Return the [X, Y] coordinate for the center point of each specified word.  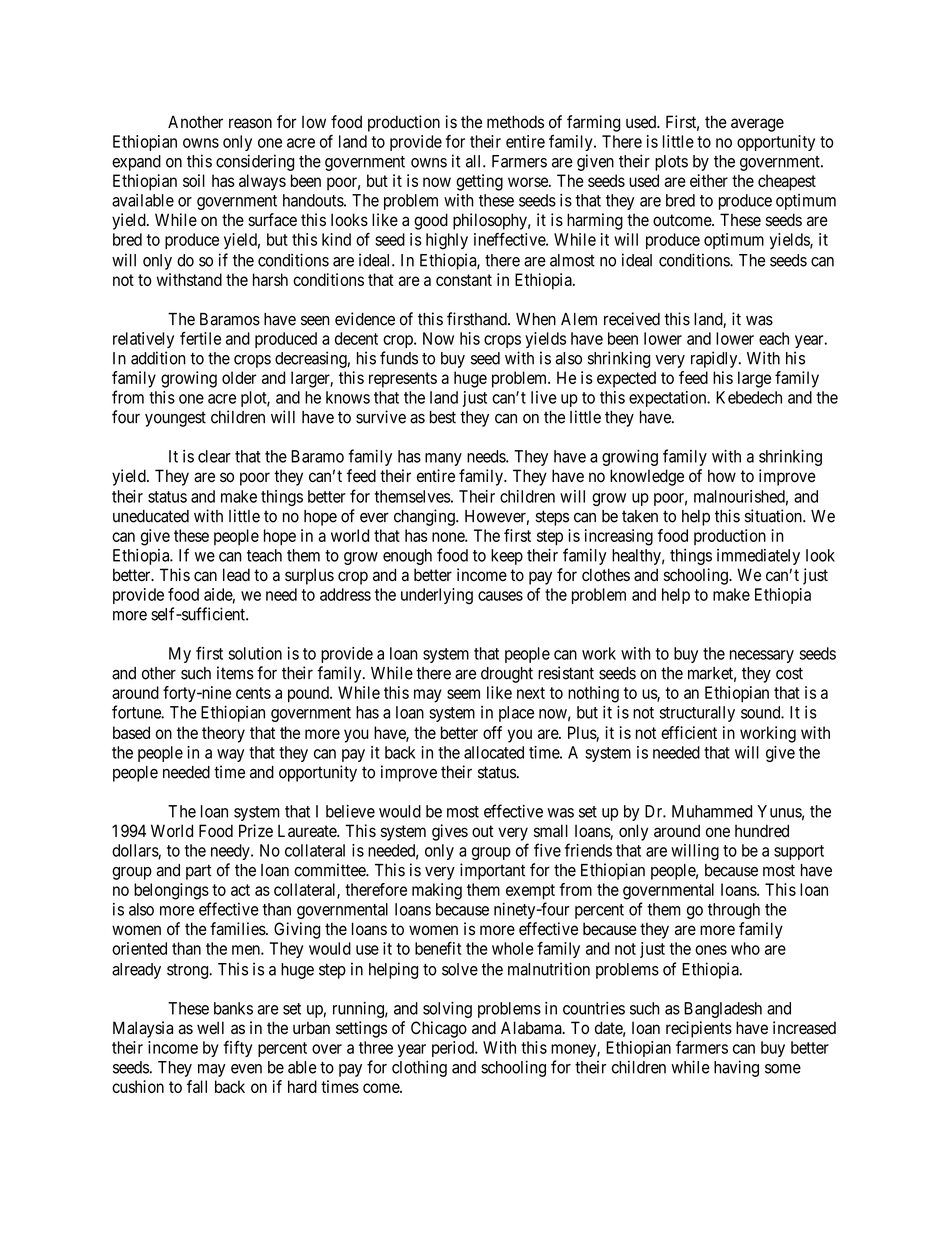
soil [194, 180]
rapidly [715, 359]
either [709, 180]
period [454, 1049]
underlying [437, 596]
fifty [237, 1049]
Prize [256, 831]
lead [236, 575]
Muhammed [712, 811]
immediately [758, 557]
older [239, 377]
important [492, 871]
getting [479, 182]
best [443, 417]
